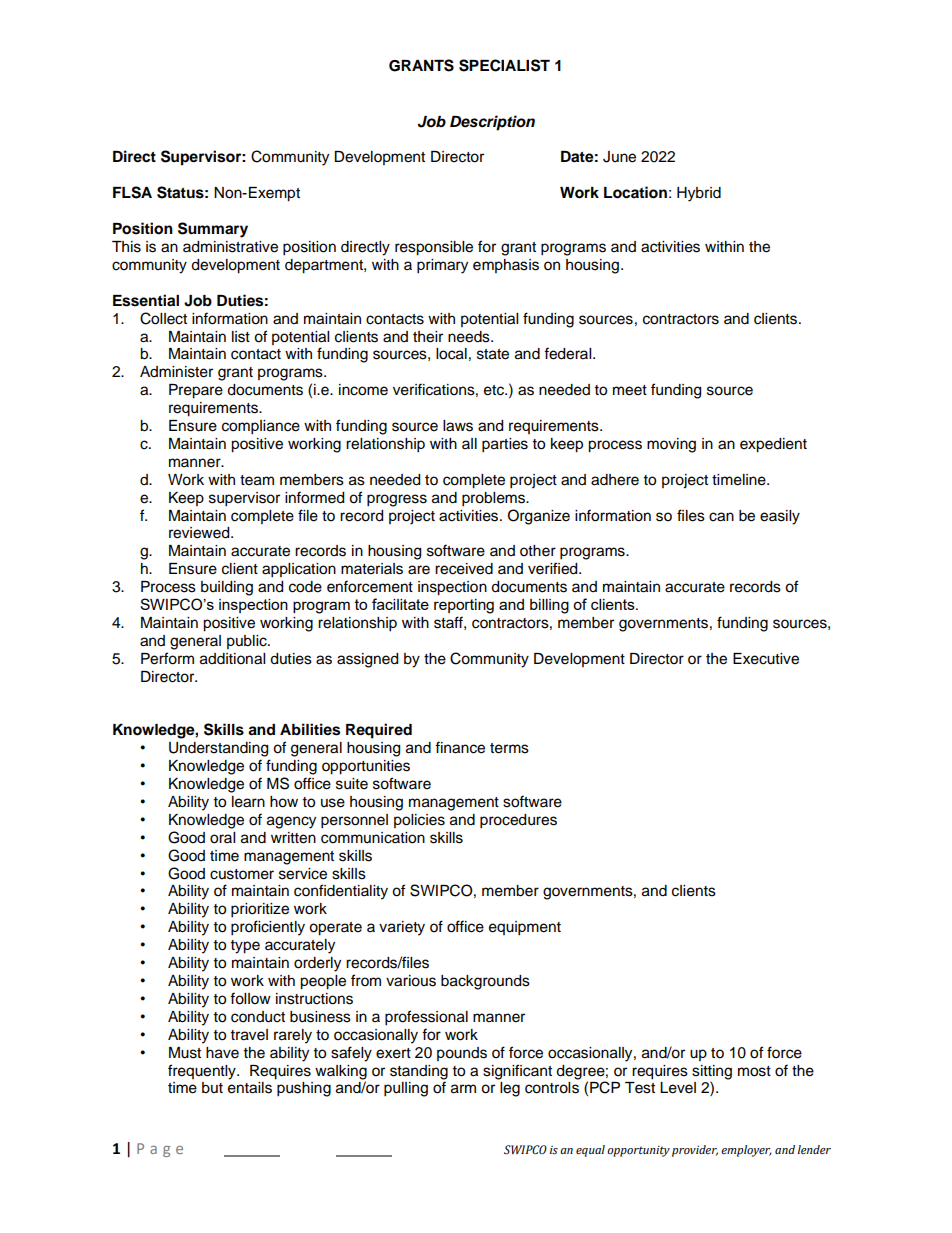 This screenshot has width=952, height=1233. What do you see at coordinates (132, 192) in the screenshot?
I see `FLSA` at bounding box center [132, 192].
